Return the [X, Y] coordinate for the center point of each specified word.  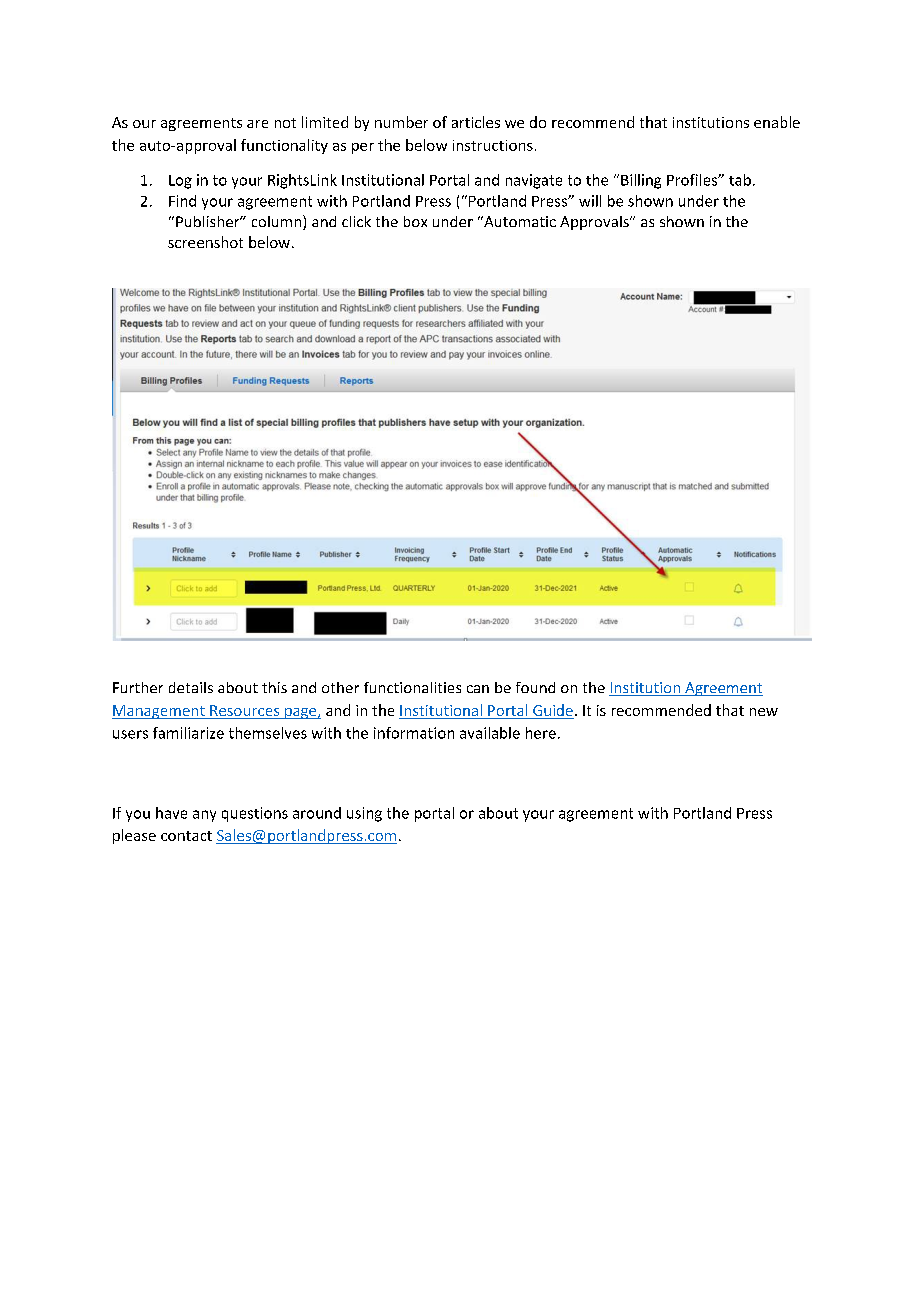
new [764, 712]
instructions [493, 145]
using [364, 814]
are [257, 124]
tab [740, 180]
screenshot [205, 242]
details [191, 687]
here [541, 733]
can [478, 689]
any [204, 816]
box [415, 221]
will [590, 201]
